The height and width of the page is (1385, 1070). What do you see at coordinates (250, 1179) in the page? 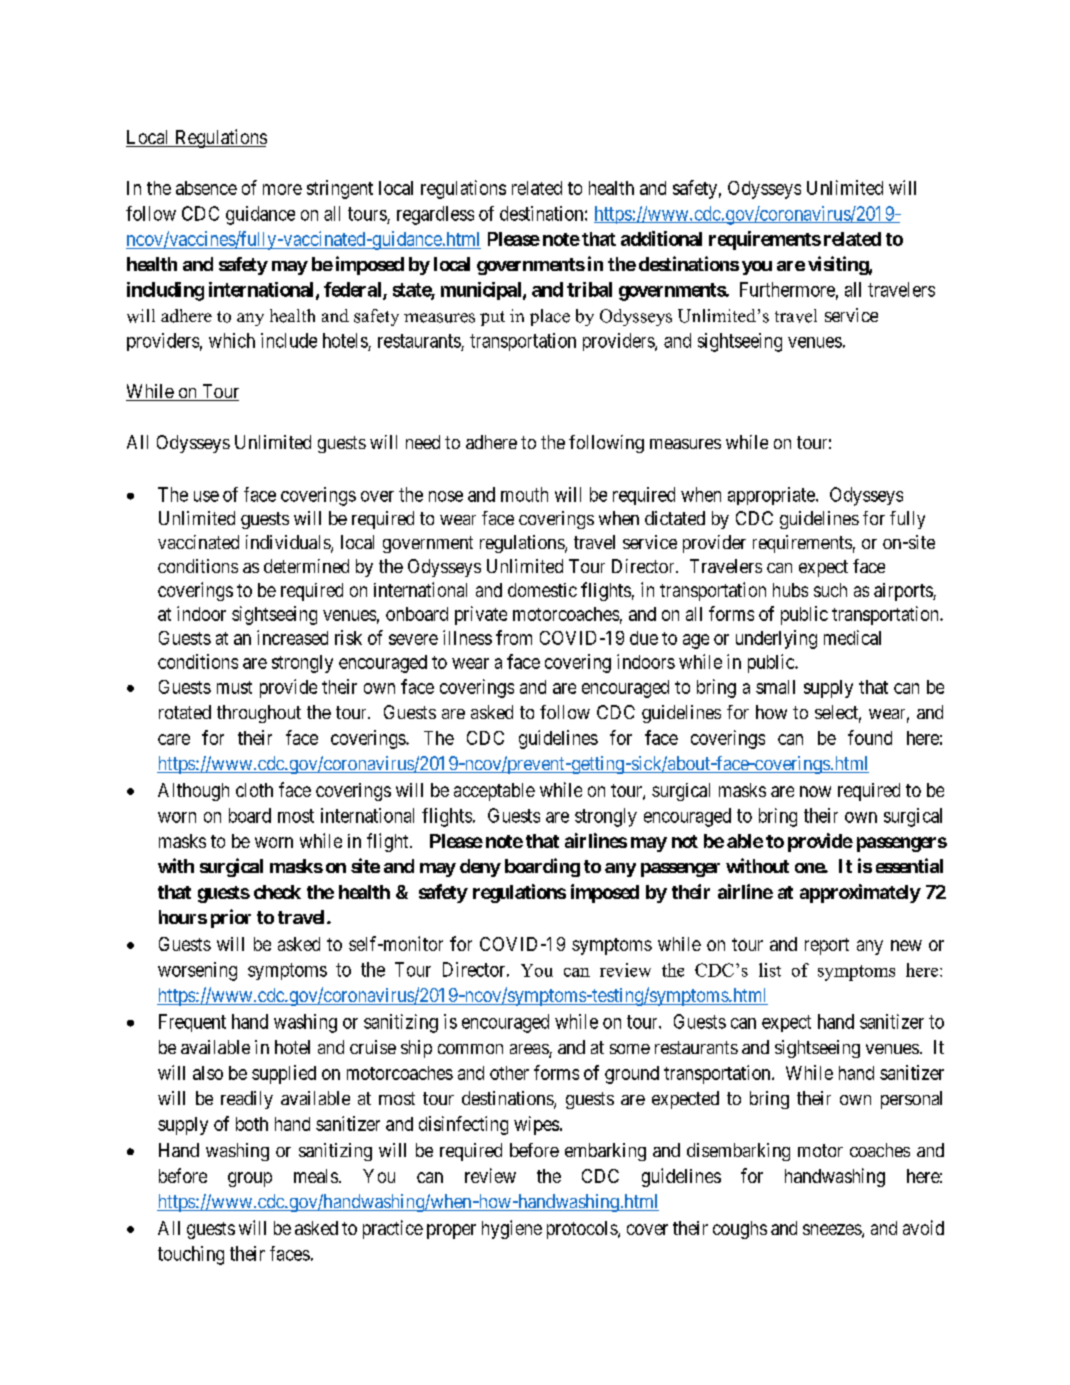
I see `group` at bounding box center [250, 1179].
